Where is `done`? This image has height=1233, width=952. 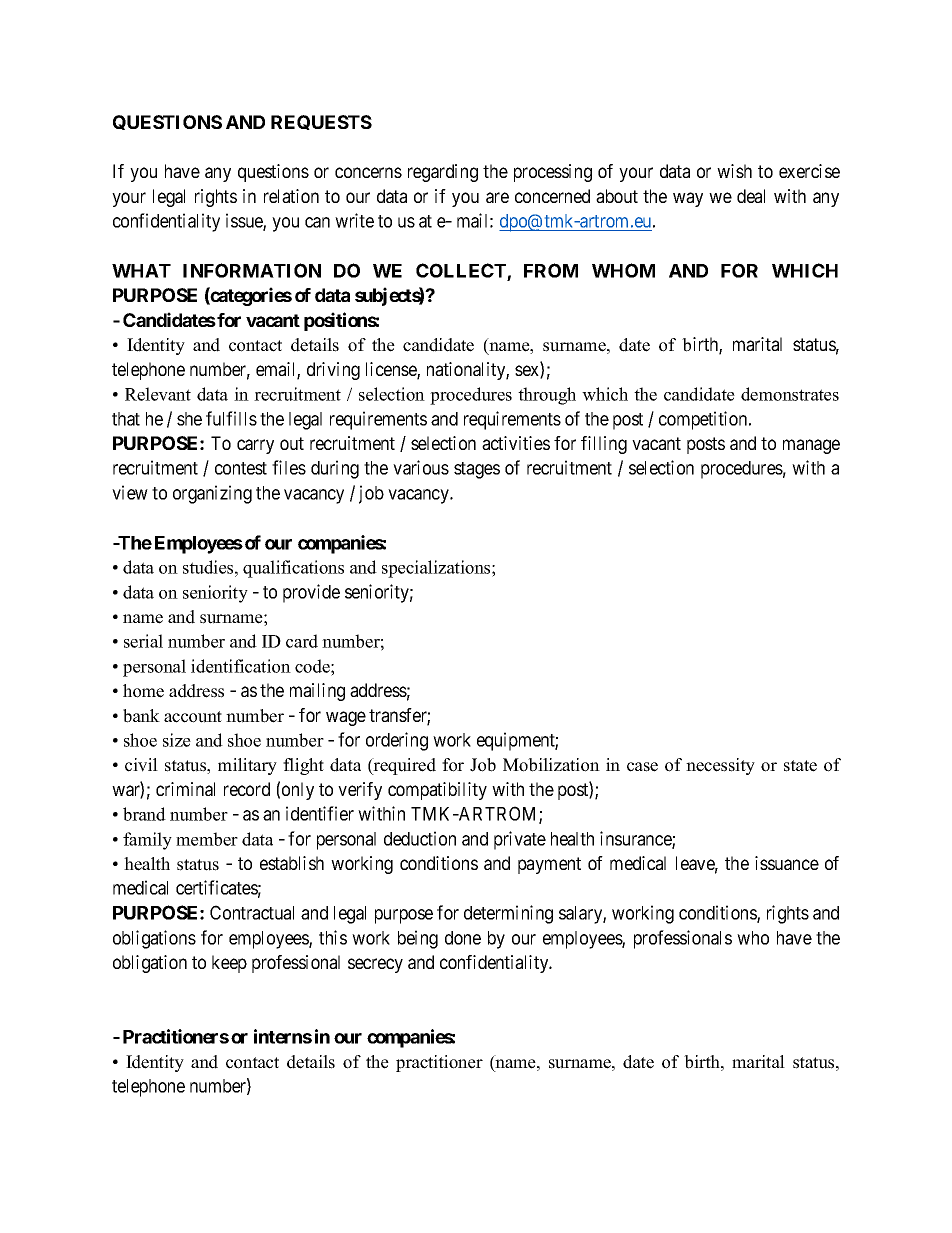 done is located at coordinates (463, 938).
